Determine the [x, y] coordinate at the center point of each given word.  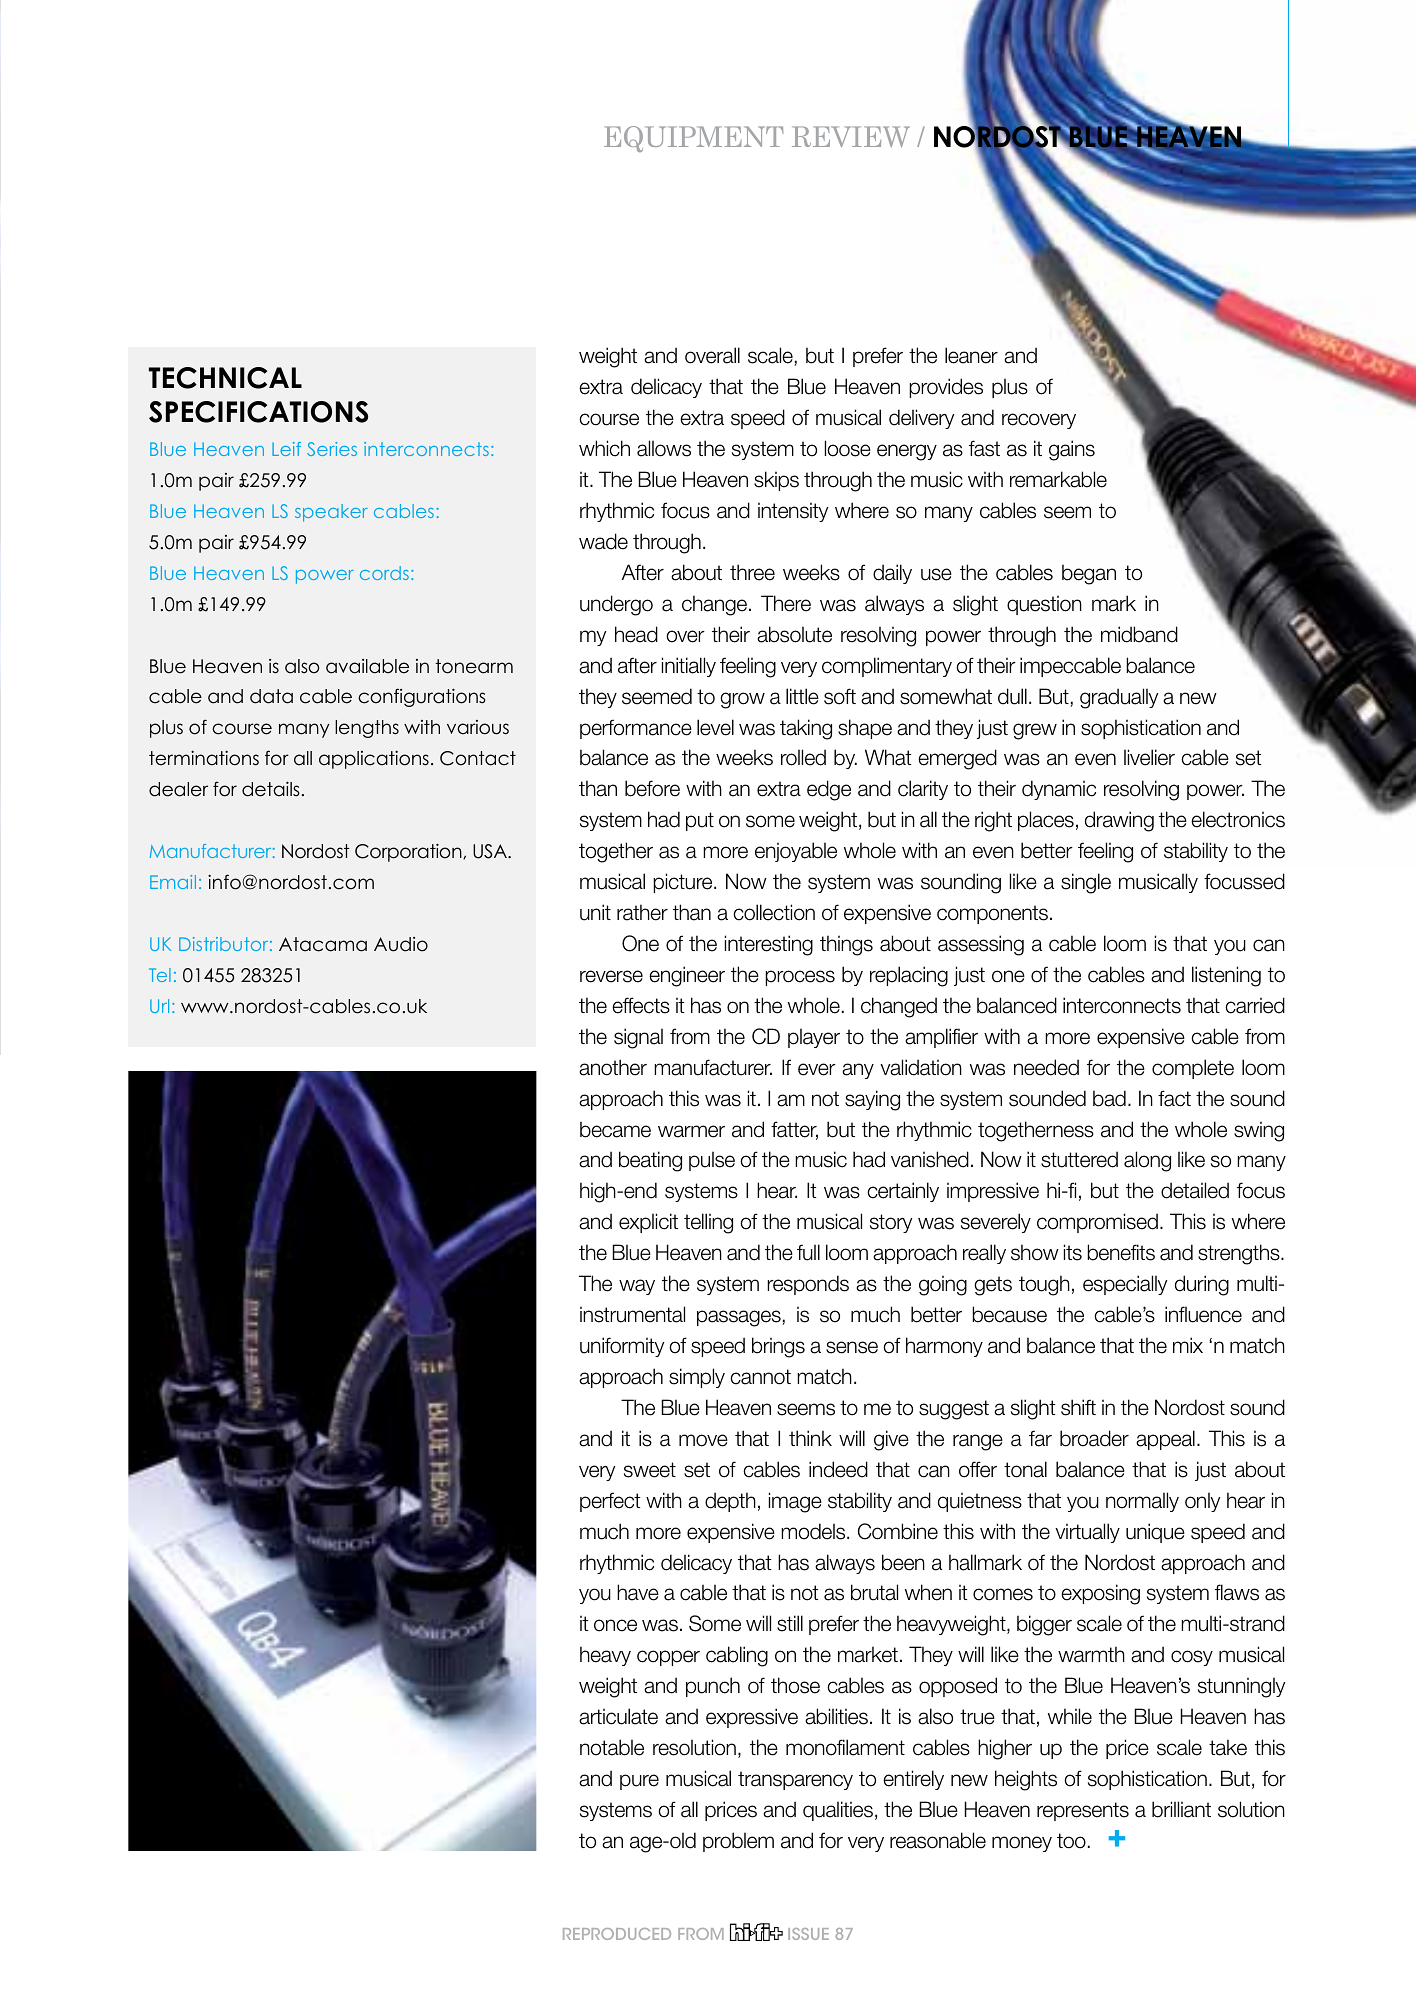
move [703, 1440]
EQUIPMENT [694, 139]
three [752, 572]
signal [638, 1038]
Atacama [323, 944]
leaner [971, 355]
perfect [610, 1502]
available [367, 666]
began [1089, 574]
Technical [225, 378]
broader [1094, 1438]
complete [1193, 1069]
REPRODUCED [617, 1934]
